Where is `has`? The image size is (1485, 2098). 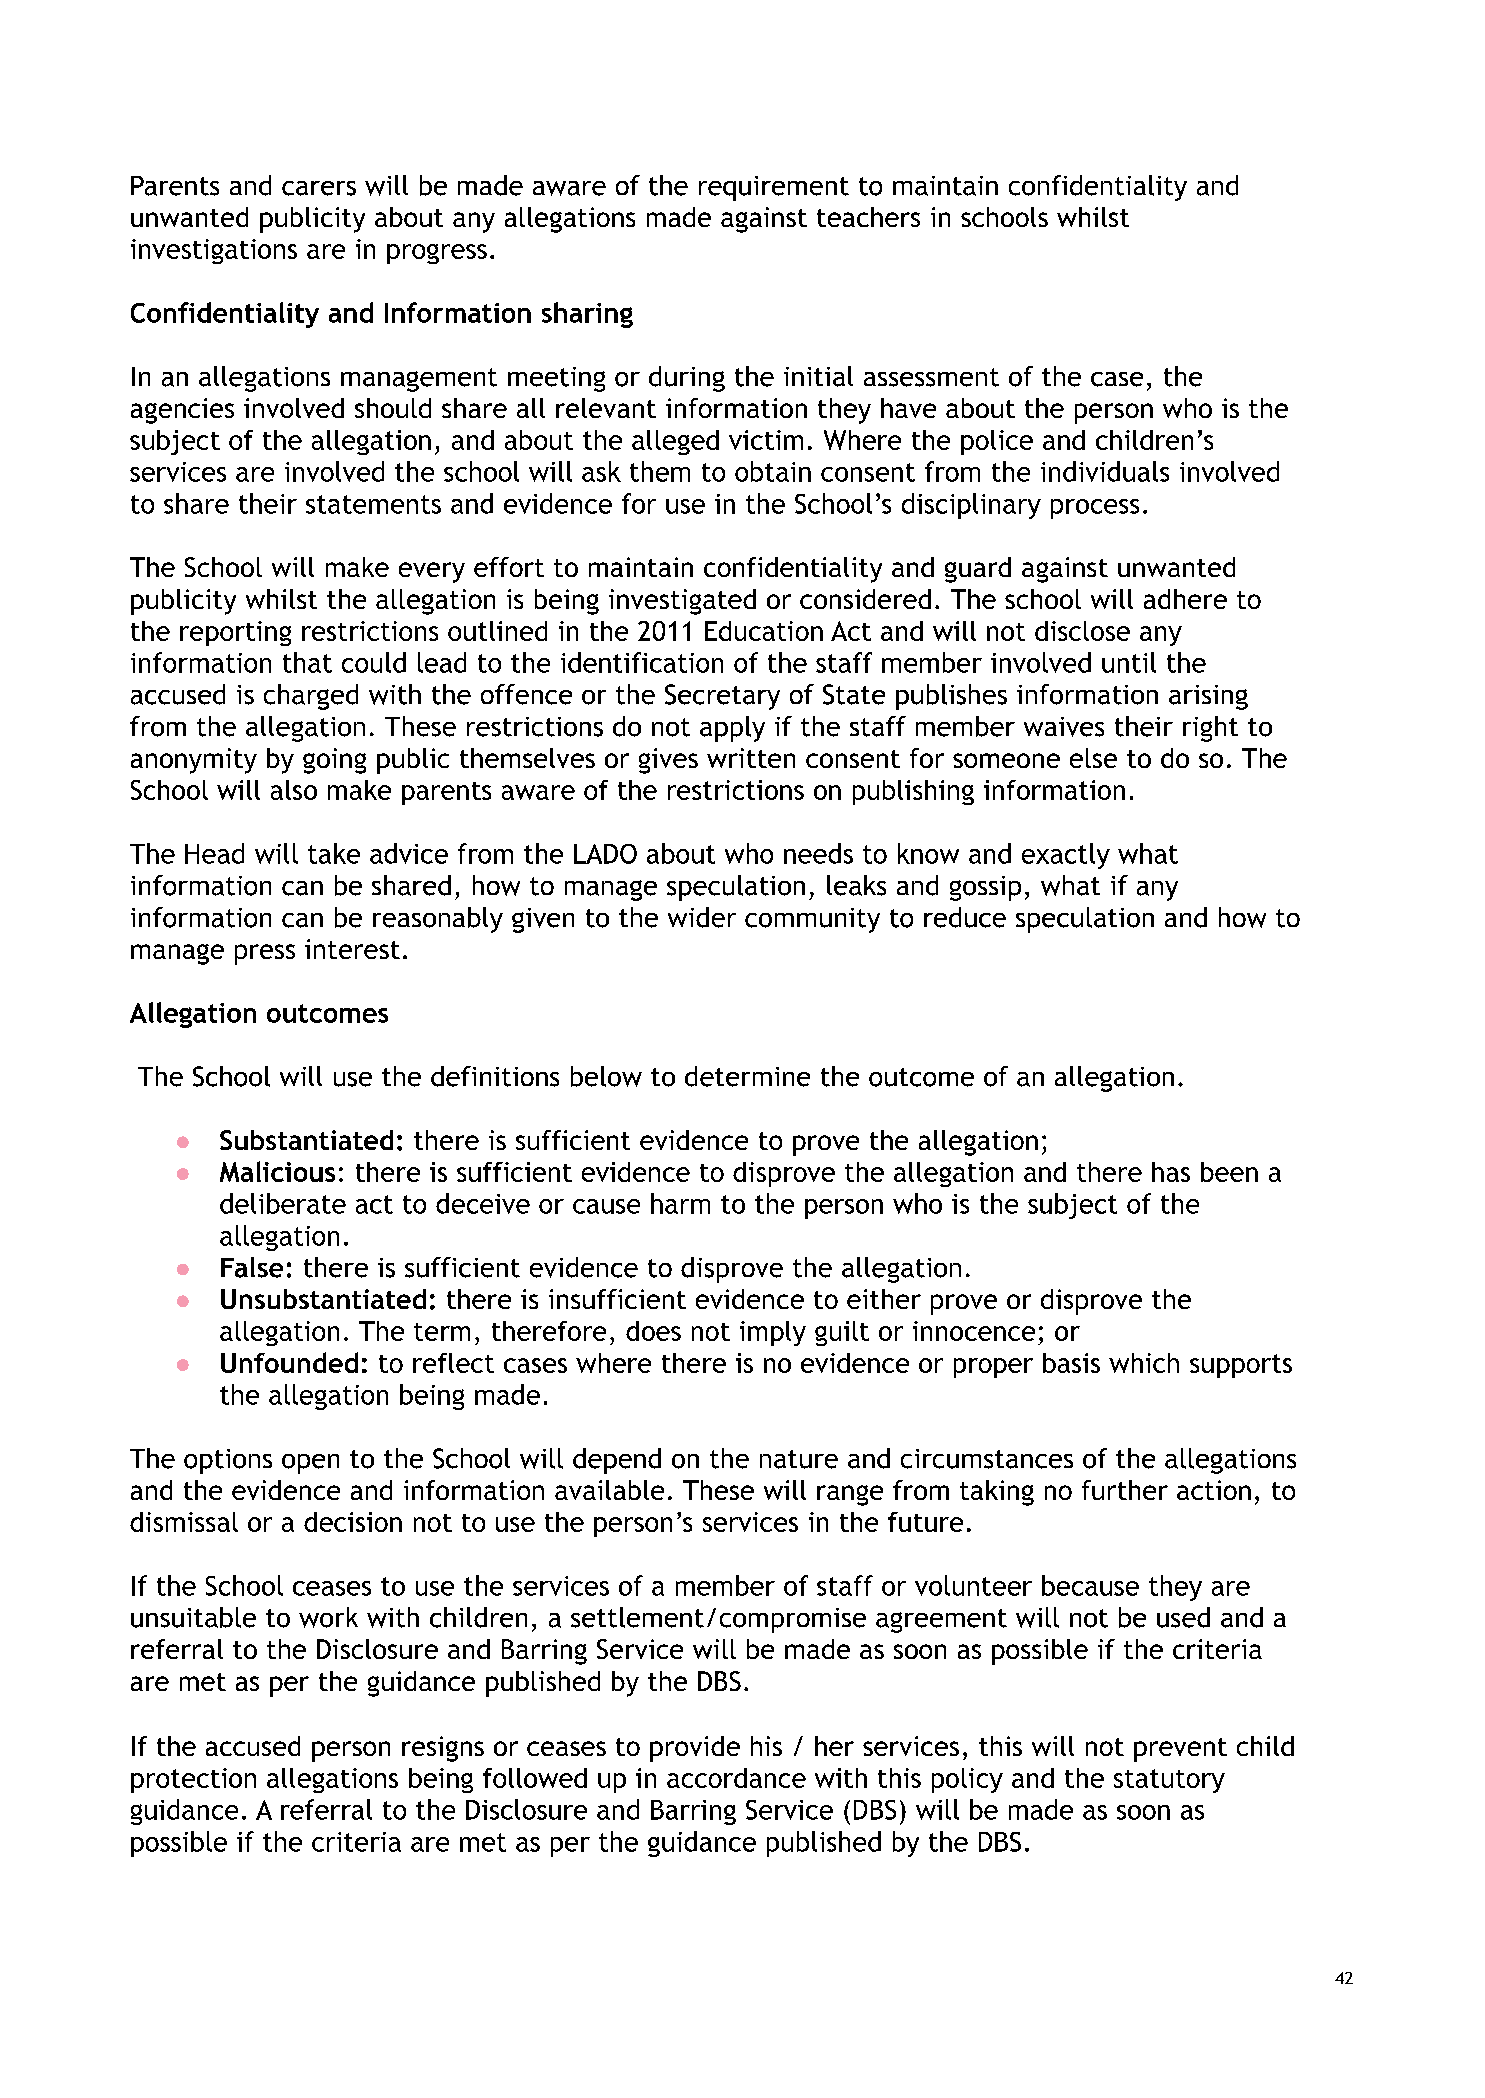 has is located at coordinates (1171, 1172).
